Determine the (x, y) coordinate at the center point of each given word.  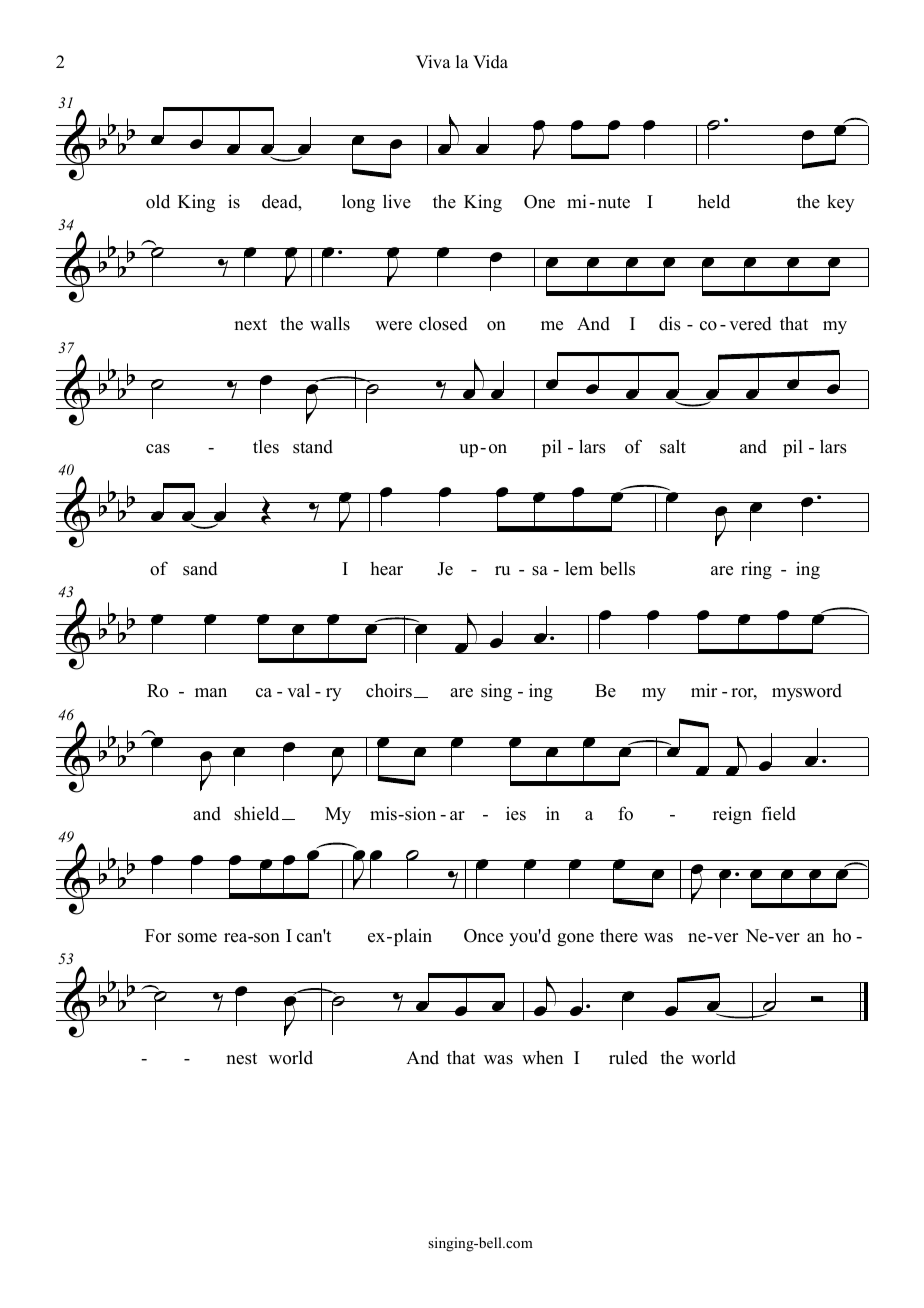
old (158, 201)
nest (241, 1059)
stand (313, 447)
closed (443, 323)
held (714, 201)
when (542, 1057)
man (211, 692)
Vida (490, 62)
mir (704, 690)
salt (673, 446)
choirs (389, 690)
